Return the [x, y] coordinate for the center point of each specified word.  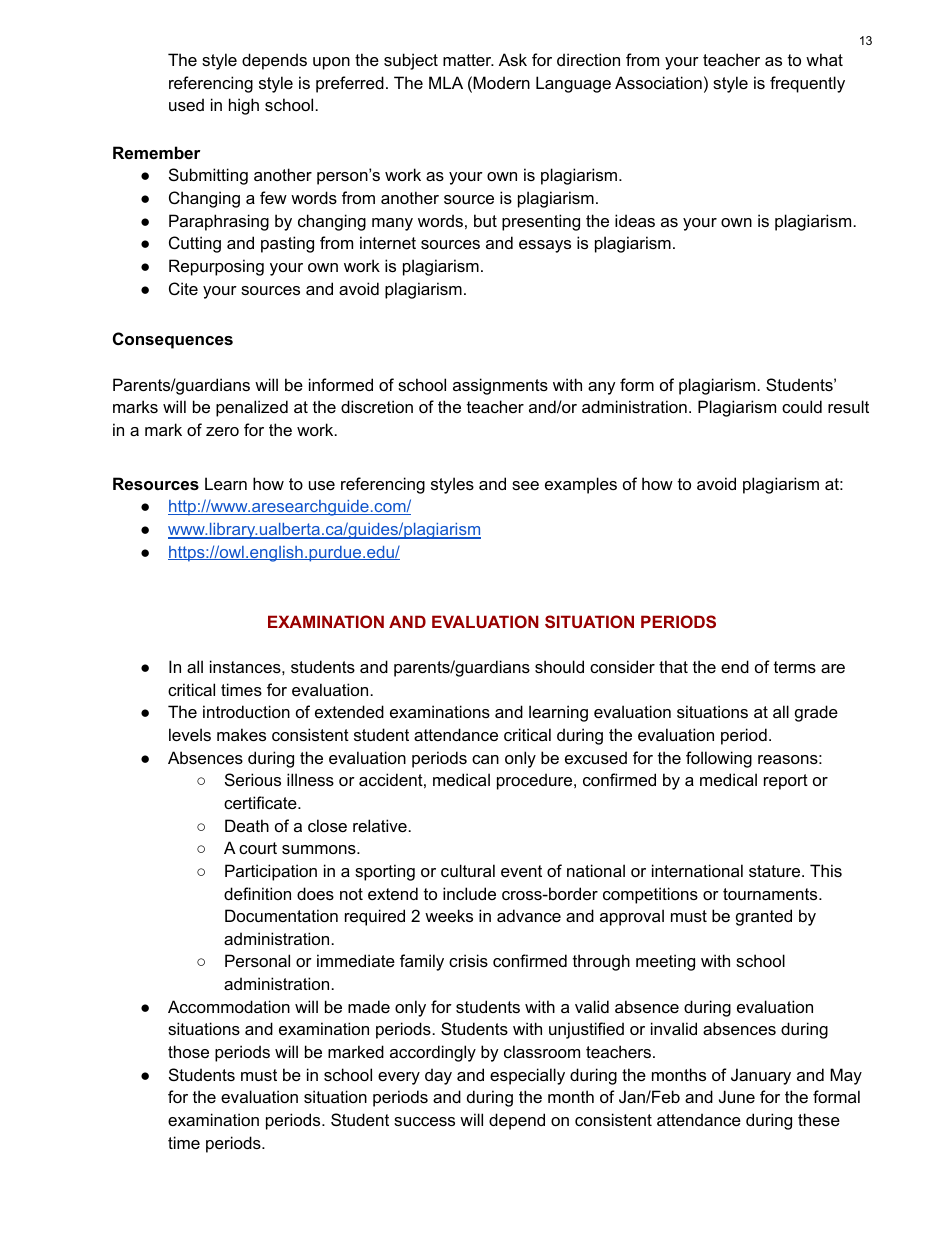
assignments [500, 386]
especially [527, 1076]
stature [776, 871]
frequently [807, 84]
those [188, 1051]
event [521, 871]
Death [247, 825]
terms [795, 667]
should [559, 666]
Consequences [173, 340]
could [802, 406]
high [244, 106]
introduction [246, 711]
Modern [501, 82]
